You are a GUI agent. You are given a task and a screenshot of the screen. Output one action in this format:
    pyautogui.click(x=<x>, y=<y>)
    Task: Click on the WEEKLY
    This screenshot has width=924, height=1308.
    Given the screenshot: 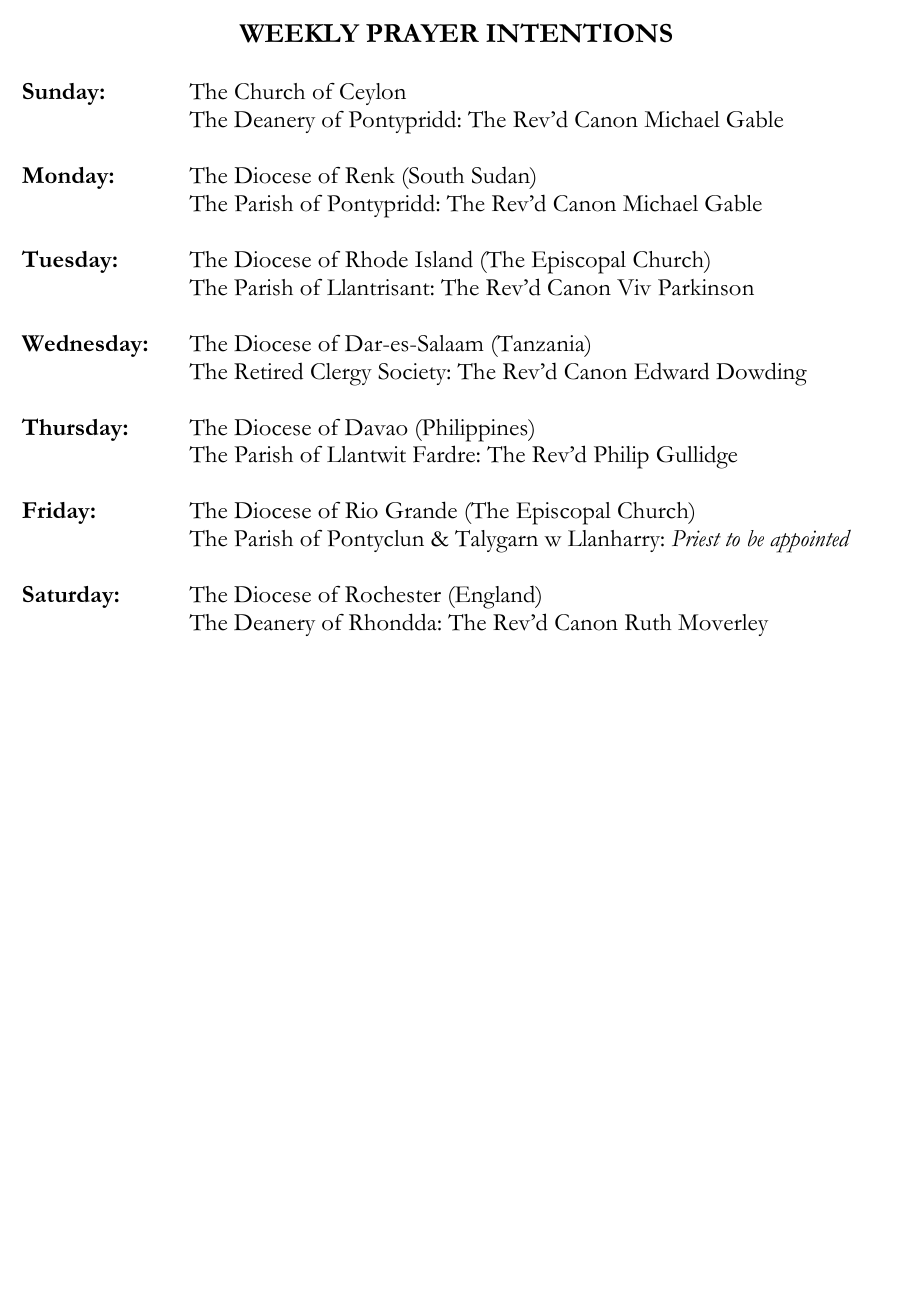 What is the action you would take?
    pyautogui.click(x=299, y=33)
